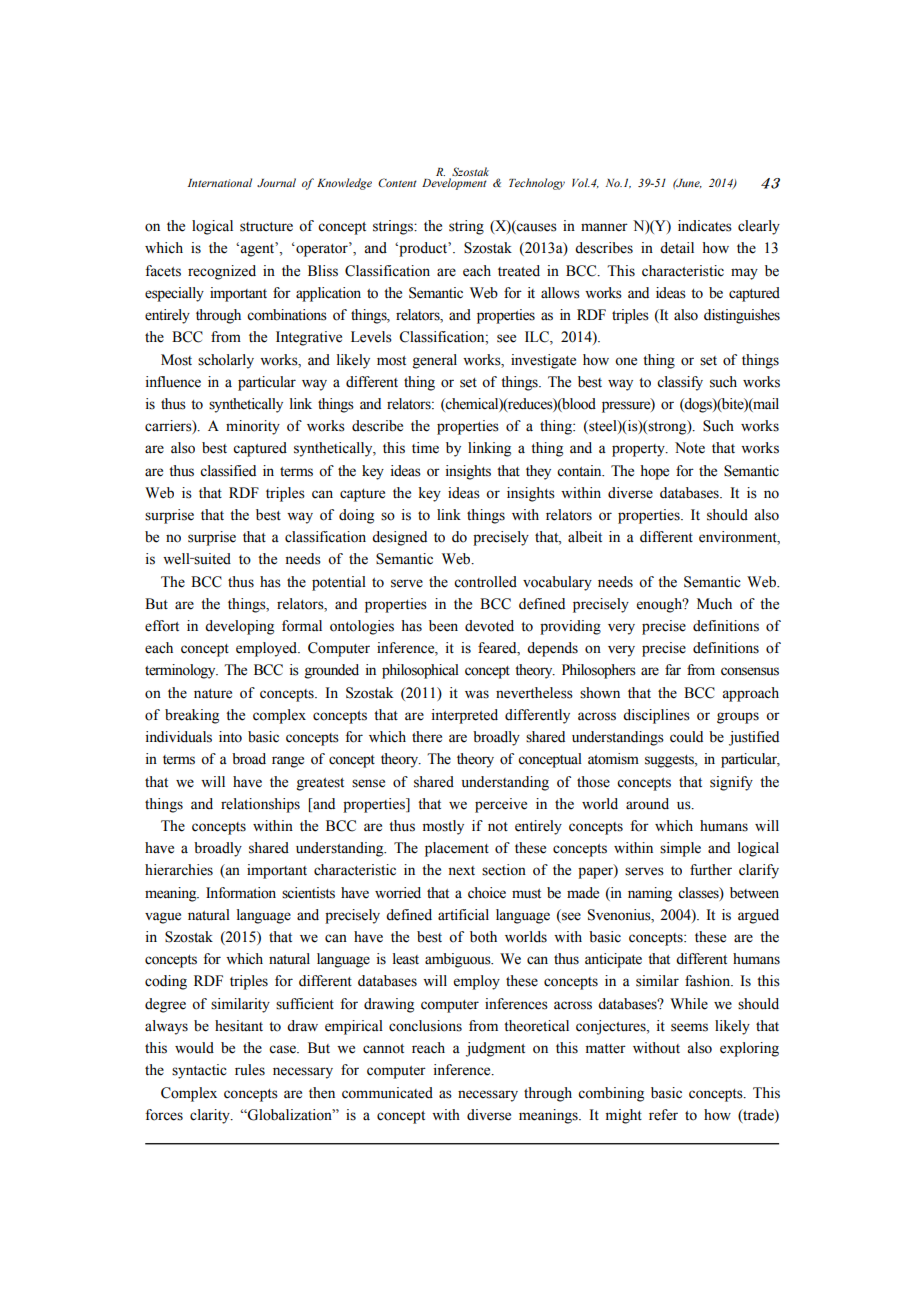 This screenshot has height=1308, width=924. I want to click on judgment, so click(495, 1049).
